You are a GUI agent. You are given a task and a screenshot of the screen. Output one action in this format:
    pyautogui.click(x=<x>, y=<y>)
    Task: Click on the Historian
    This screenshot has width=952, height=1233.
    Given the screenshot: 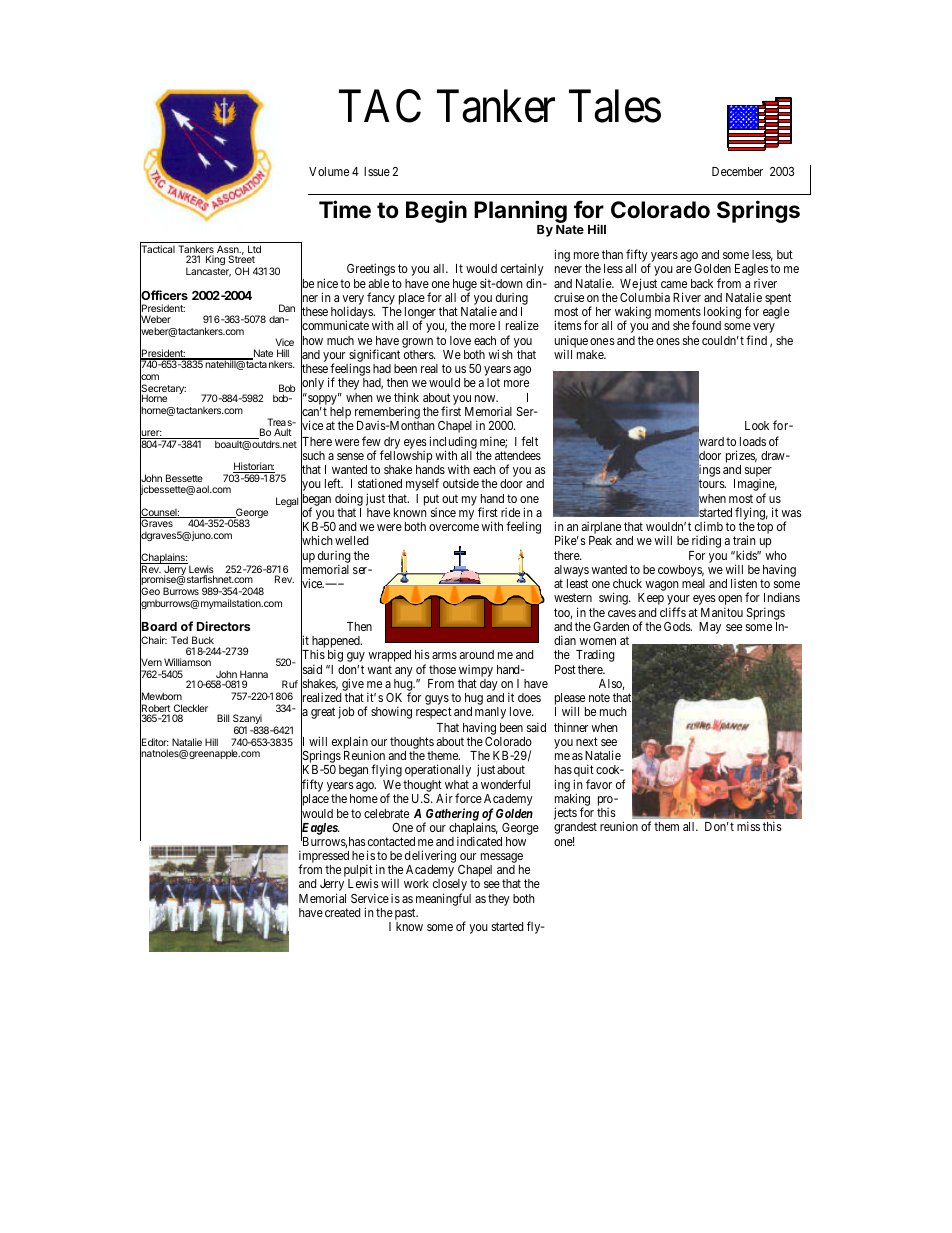 What is the action you would take?
    pyautogui.click(x=254, y=467)
